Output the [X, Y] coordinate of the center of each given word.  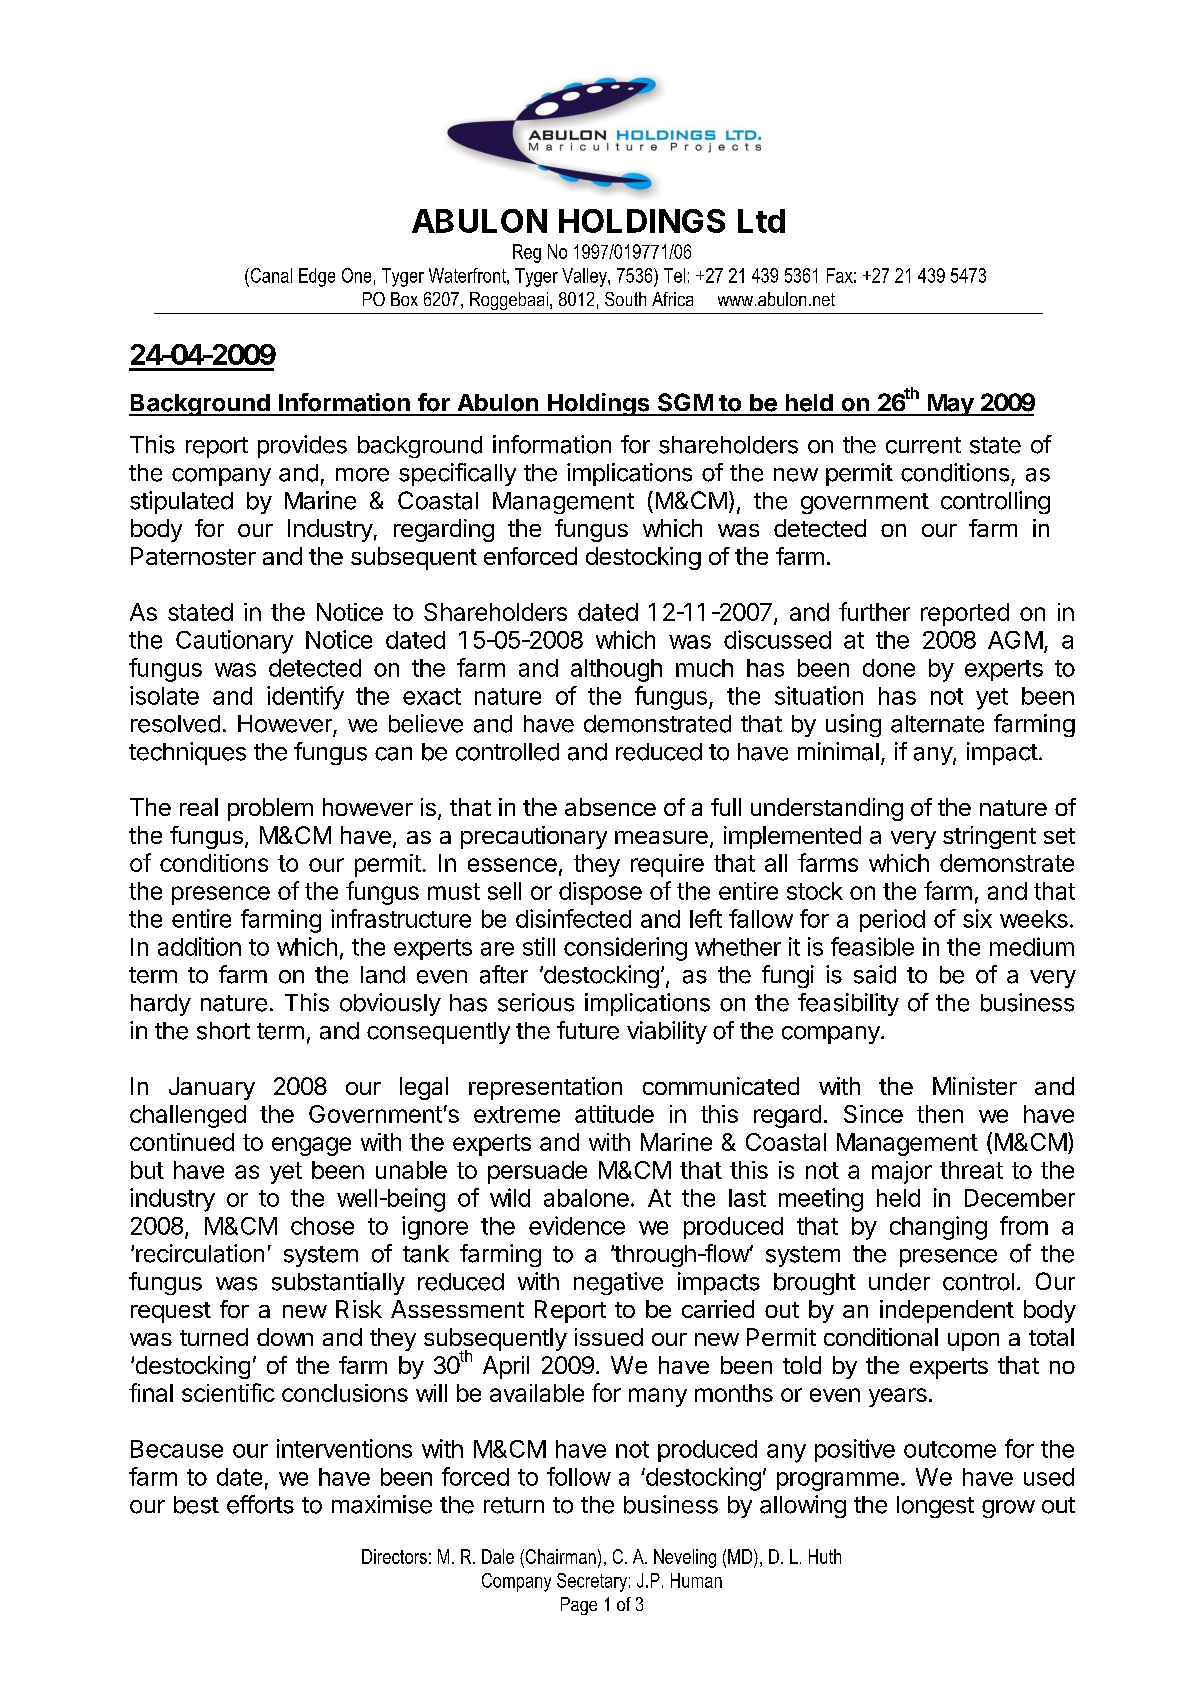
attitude [614, 1114]
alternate [937, 724]
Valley [585, 277]
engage [311, 1146]
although [616, 670]
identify [305, 698]
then [940, 1114]
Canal [270, 275]
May [951, 405]
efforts [260, 1504]
